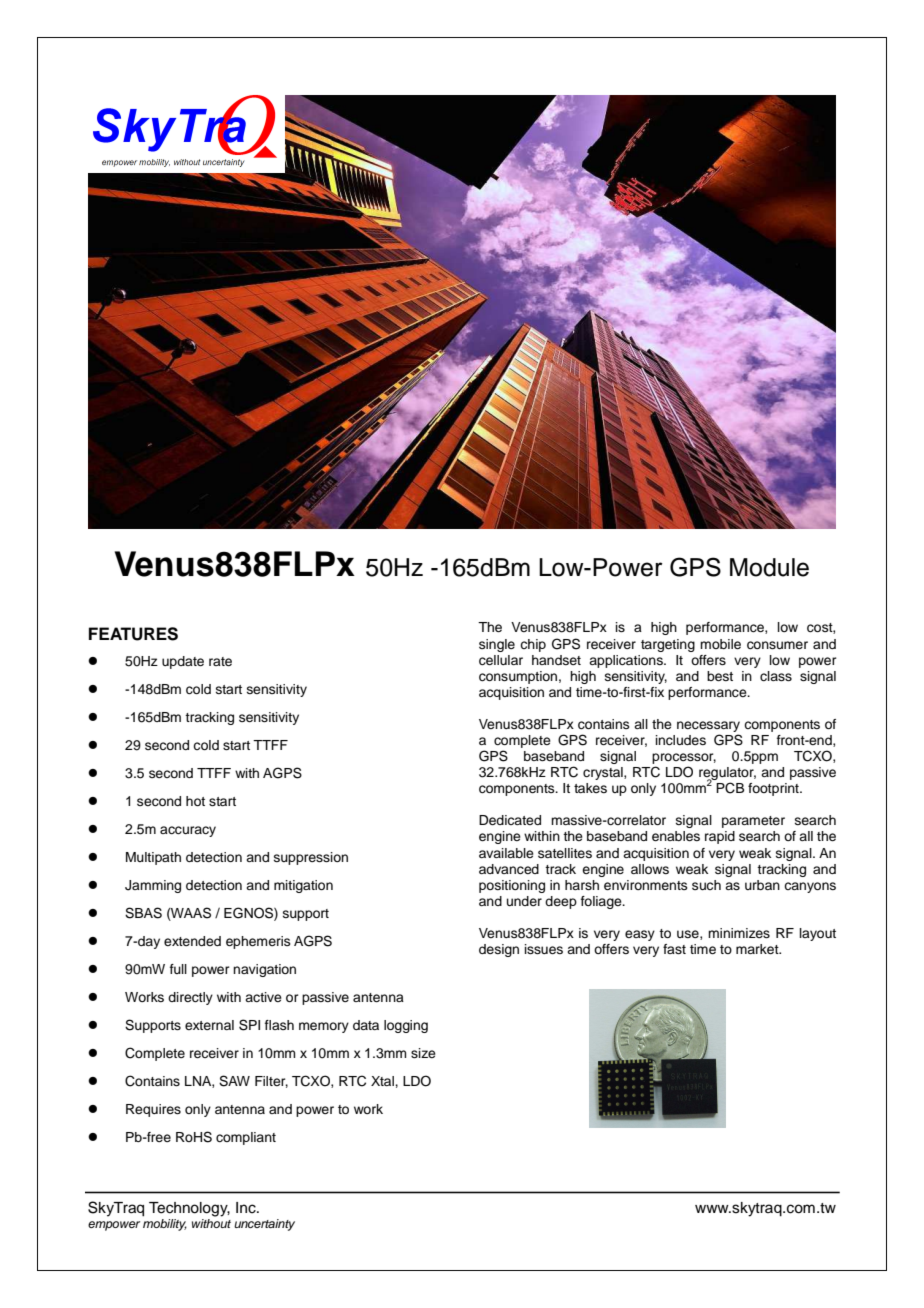 Image resolution: width=924 pixels, height=1308 pixels. I want to click on positioning, so click(512, 886).
